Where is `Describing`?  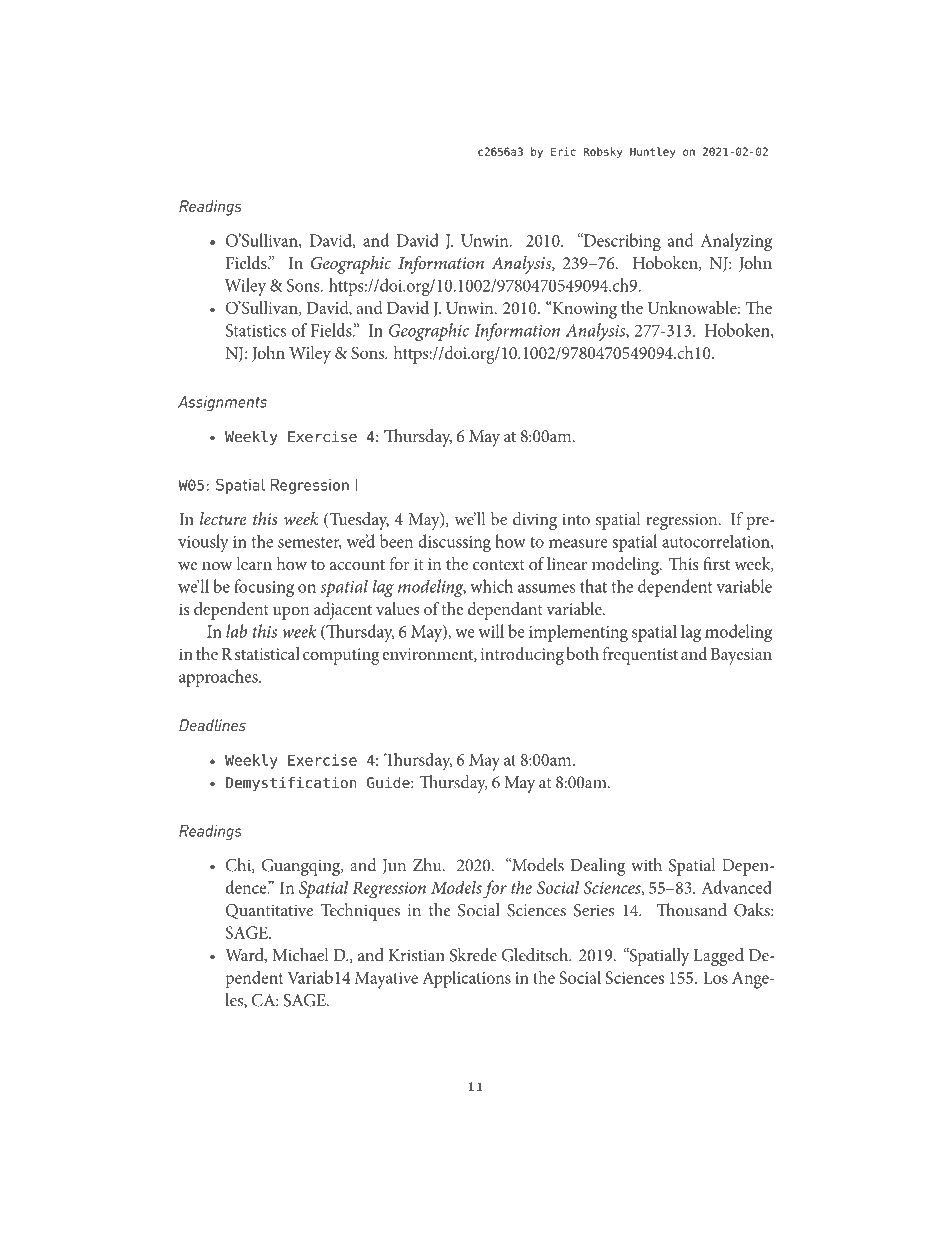
Describing is located at coordinates (621, 242).
